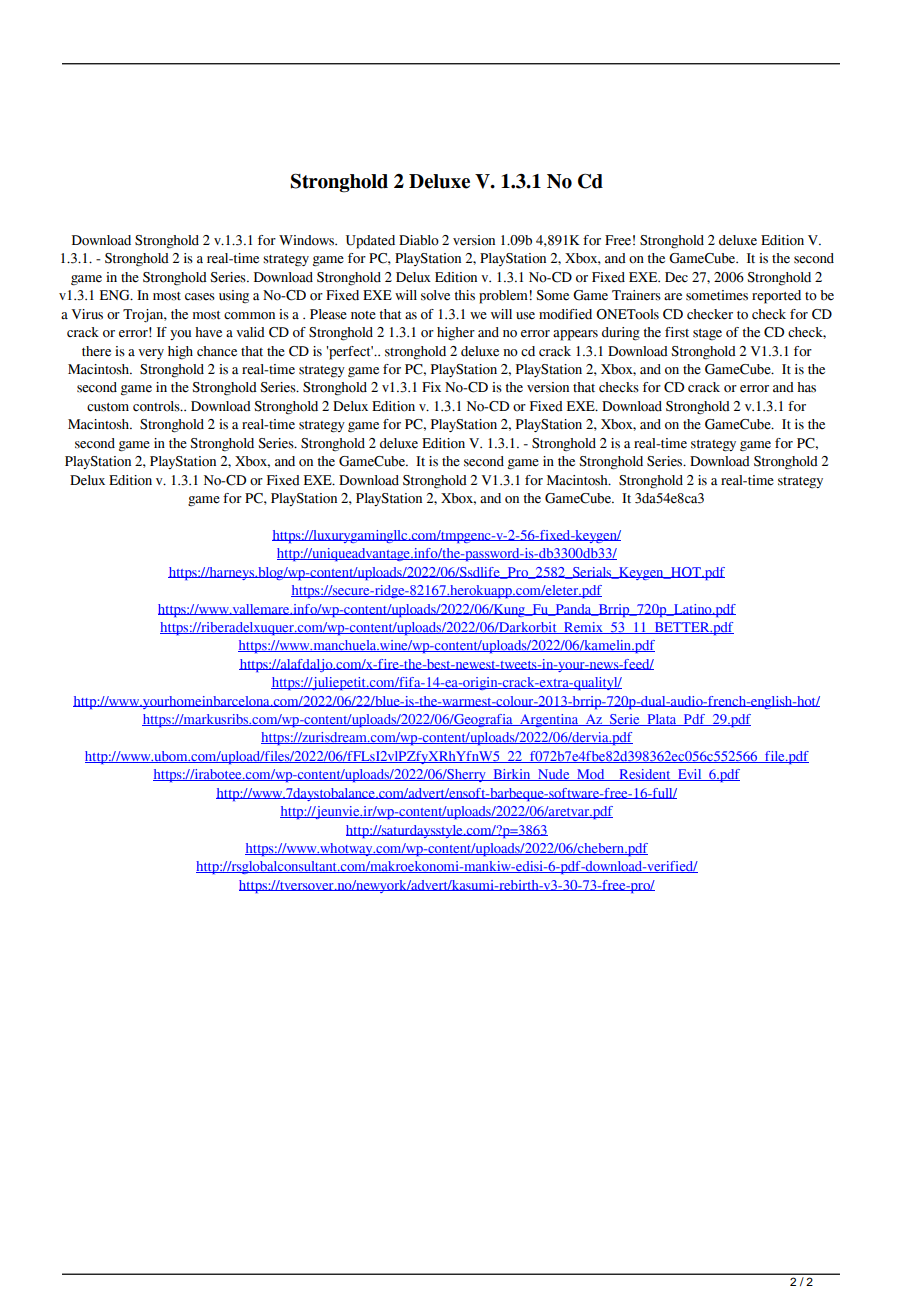 Image resolution: width=902 pixels, height=1316 pixels. I want to click on reported, so click(776, 297).
